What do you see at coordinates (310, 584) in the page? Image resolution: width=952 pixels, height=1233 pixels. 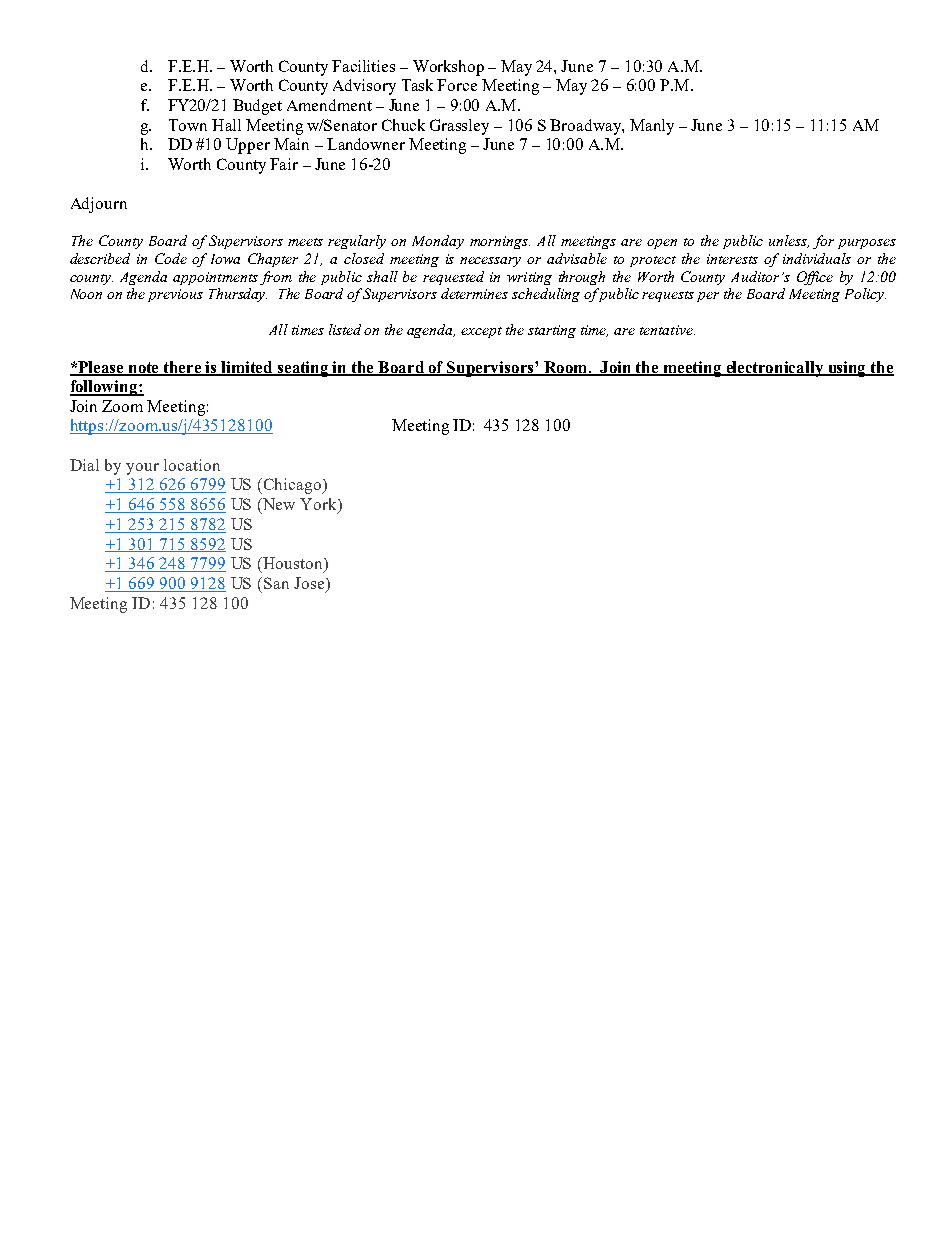 I see `Jose` at bounding box center [310, 584].
